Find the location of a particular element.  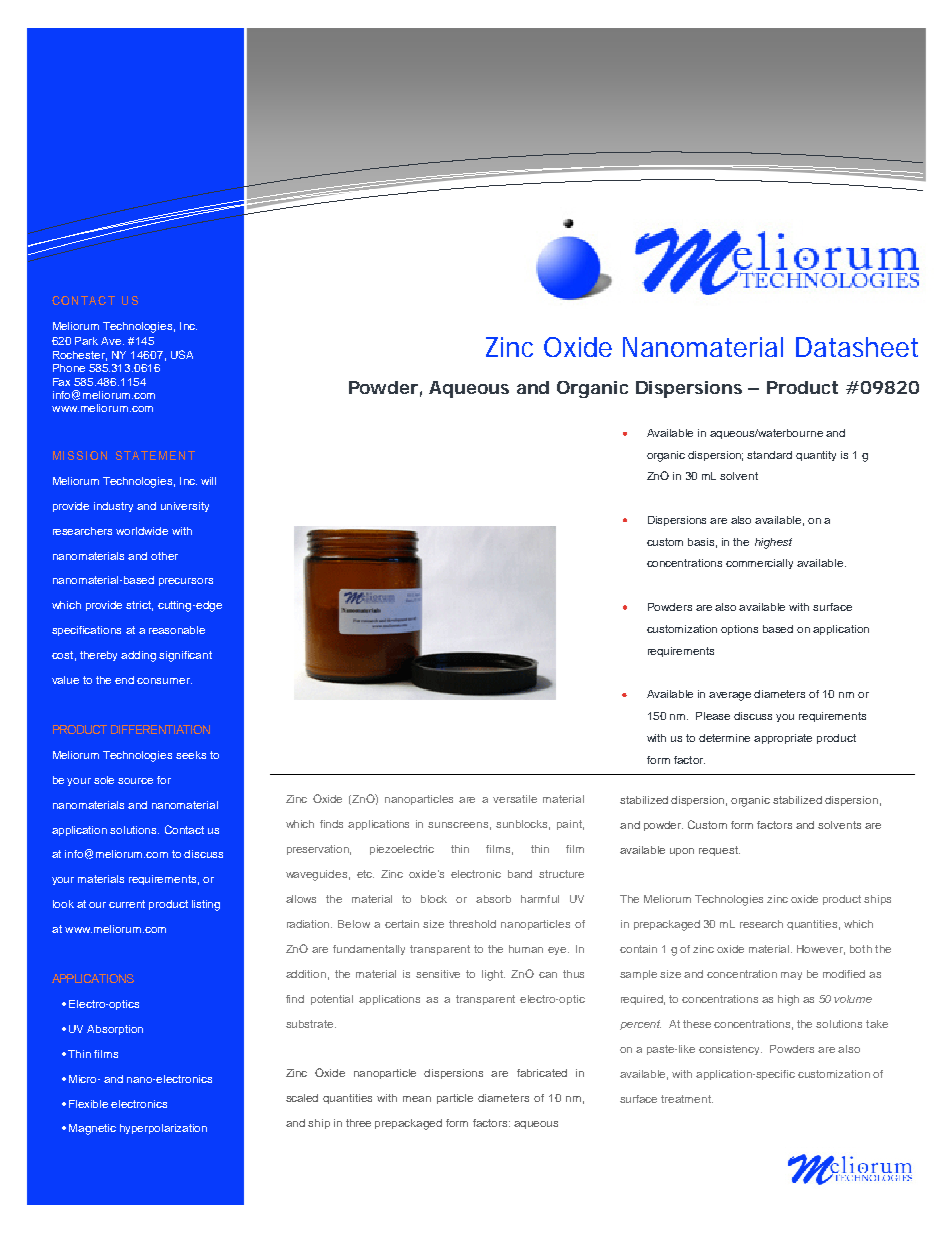

USA is located at coordinates (182, 354).
